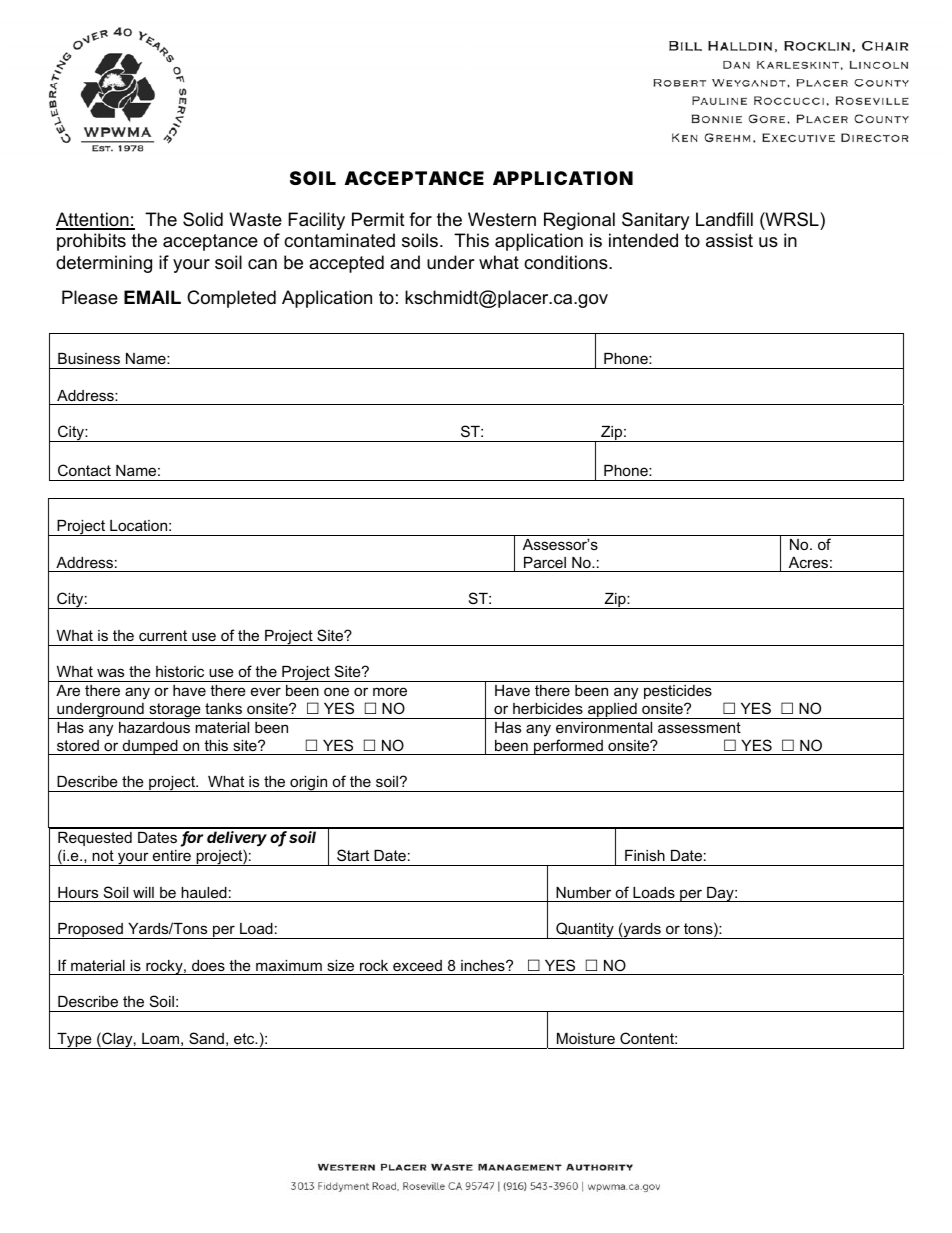  Describe the element at coordinates (84, 470) in the page. I see `Contact` at that location.
